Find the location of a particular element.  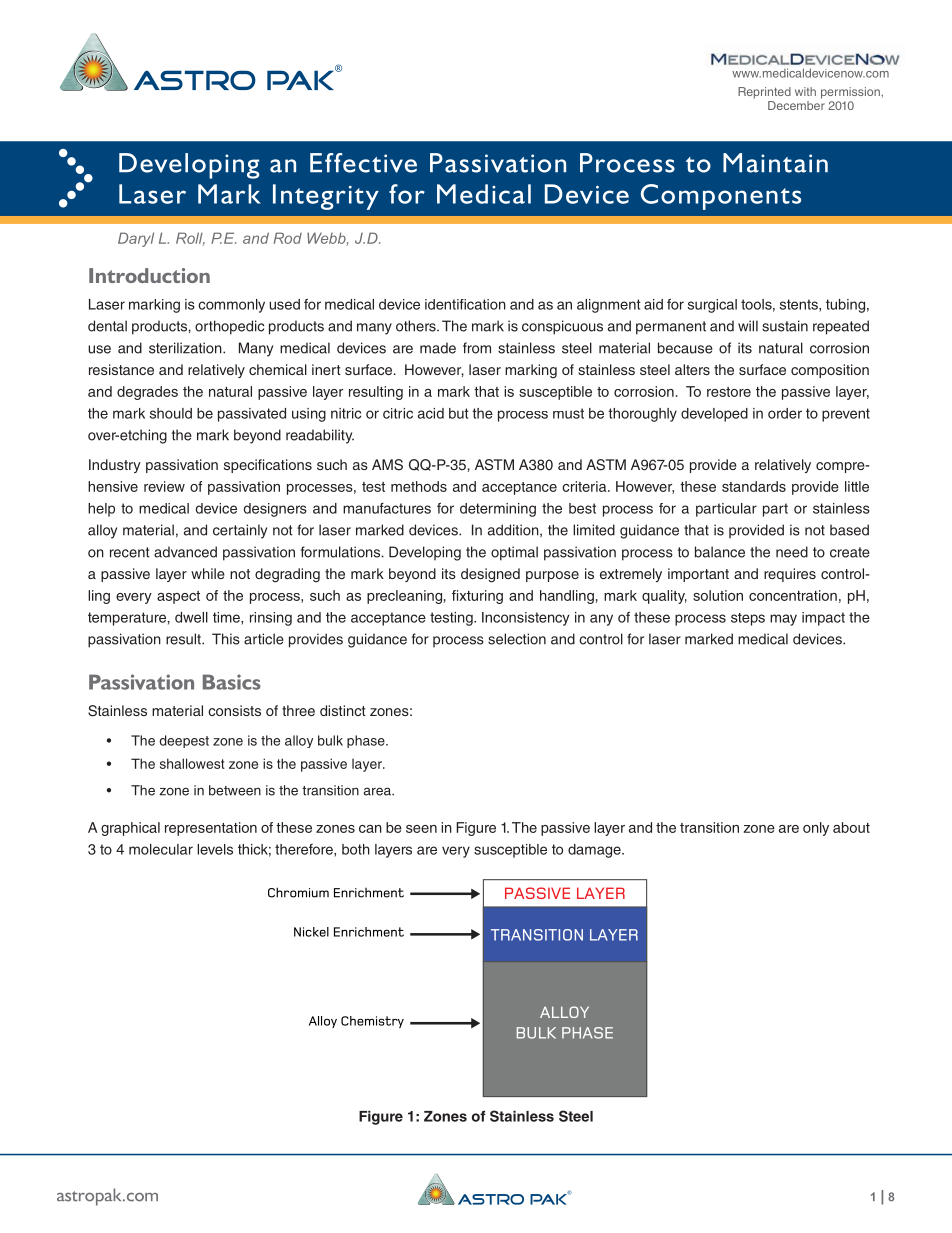

Chemistry is located at coordinates (372, 1022).
